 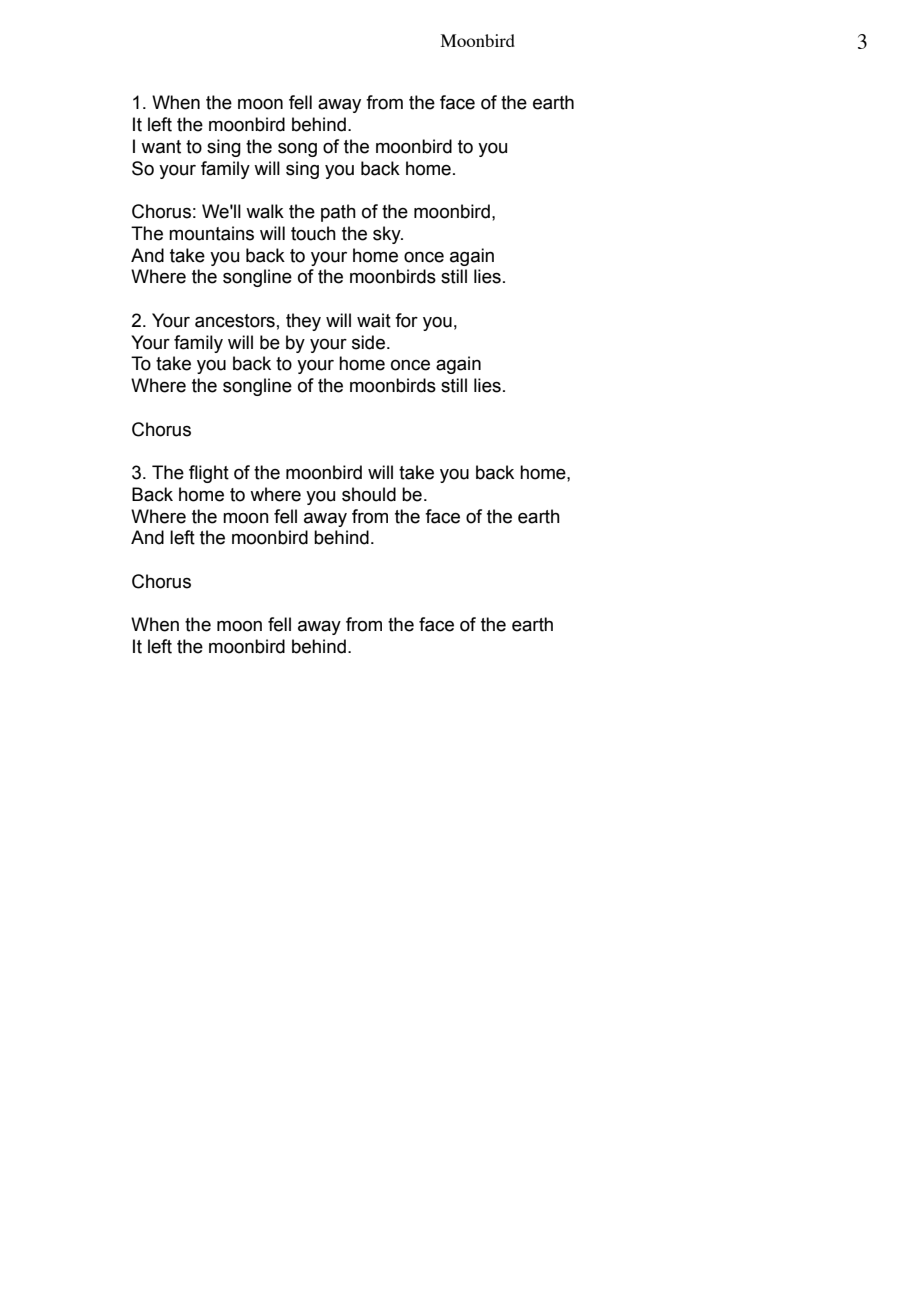 I want to click on flight, so click(x=209, y=474).
